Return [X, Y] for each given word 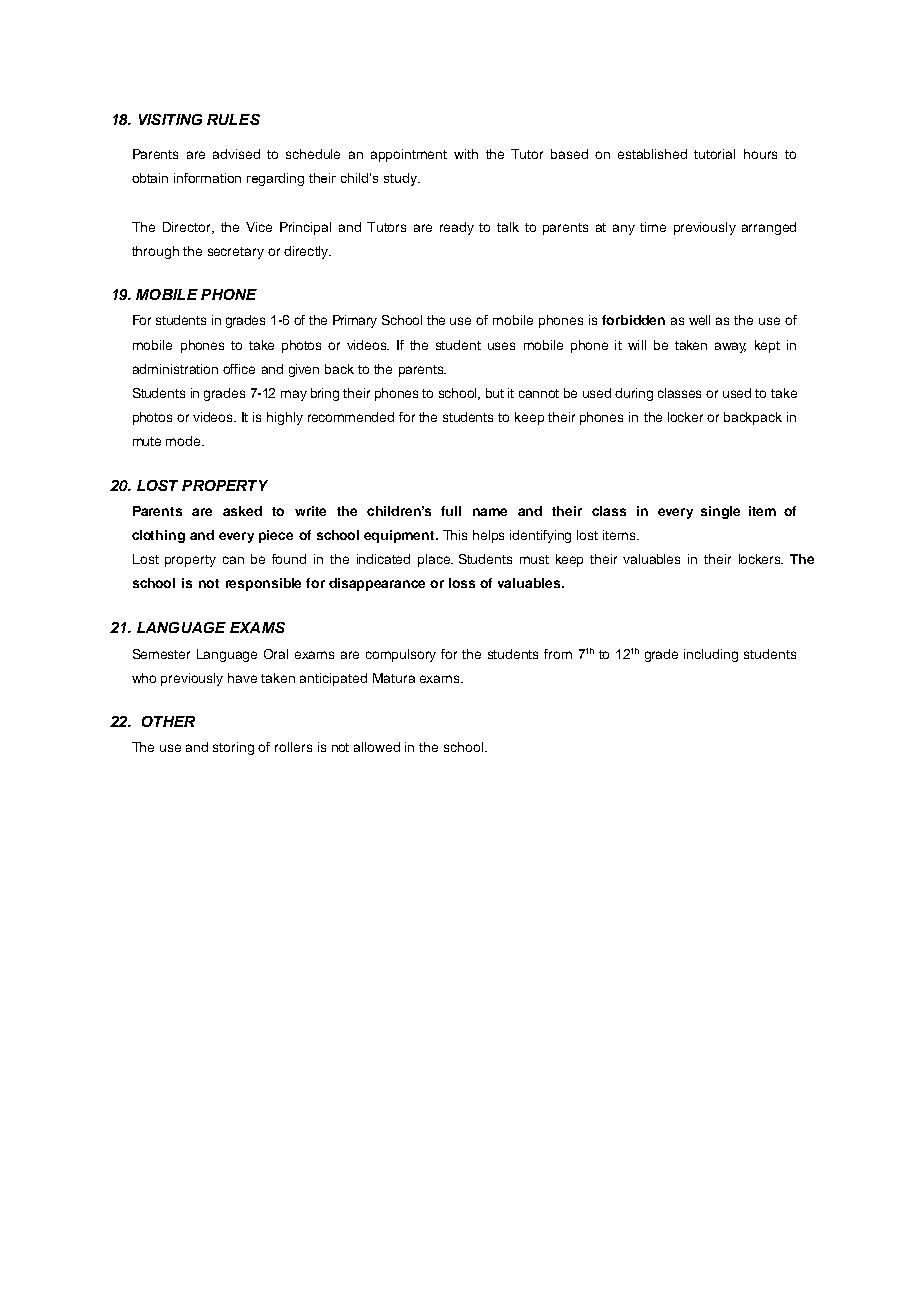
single [720, 512]
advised [236, 154]
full [451, 511]
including [711, 655]
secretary [236, 253]
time [653, 227]
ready [457, 228]
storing [233, 748]
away [730, 347]
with [466, 154]
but [495, 393]
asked [242, 511]
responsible [263, 584]
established [652, 154]
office [239, 369]
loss [462, 583]
